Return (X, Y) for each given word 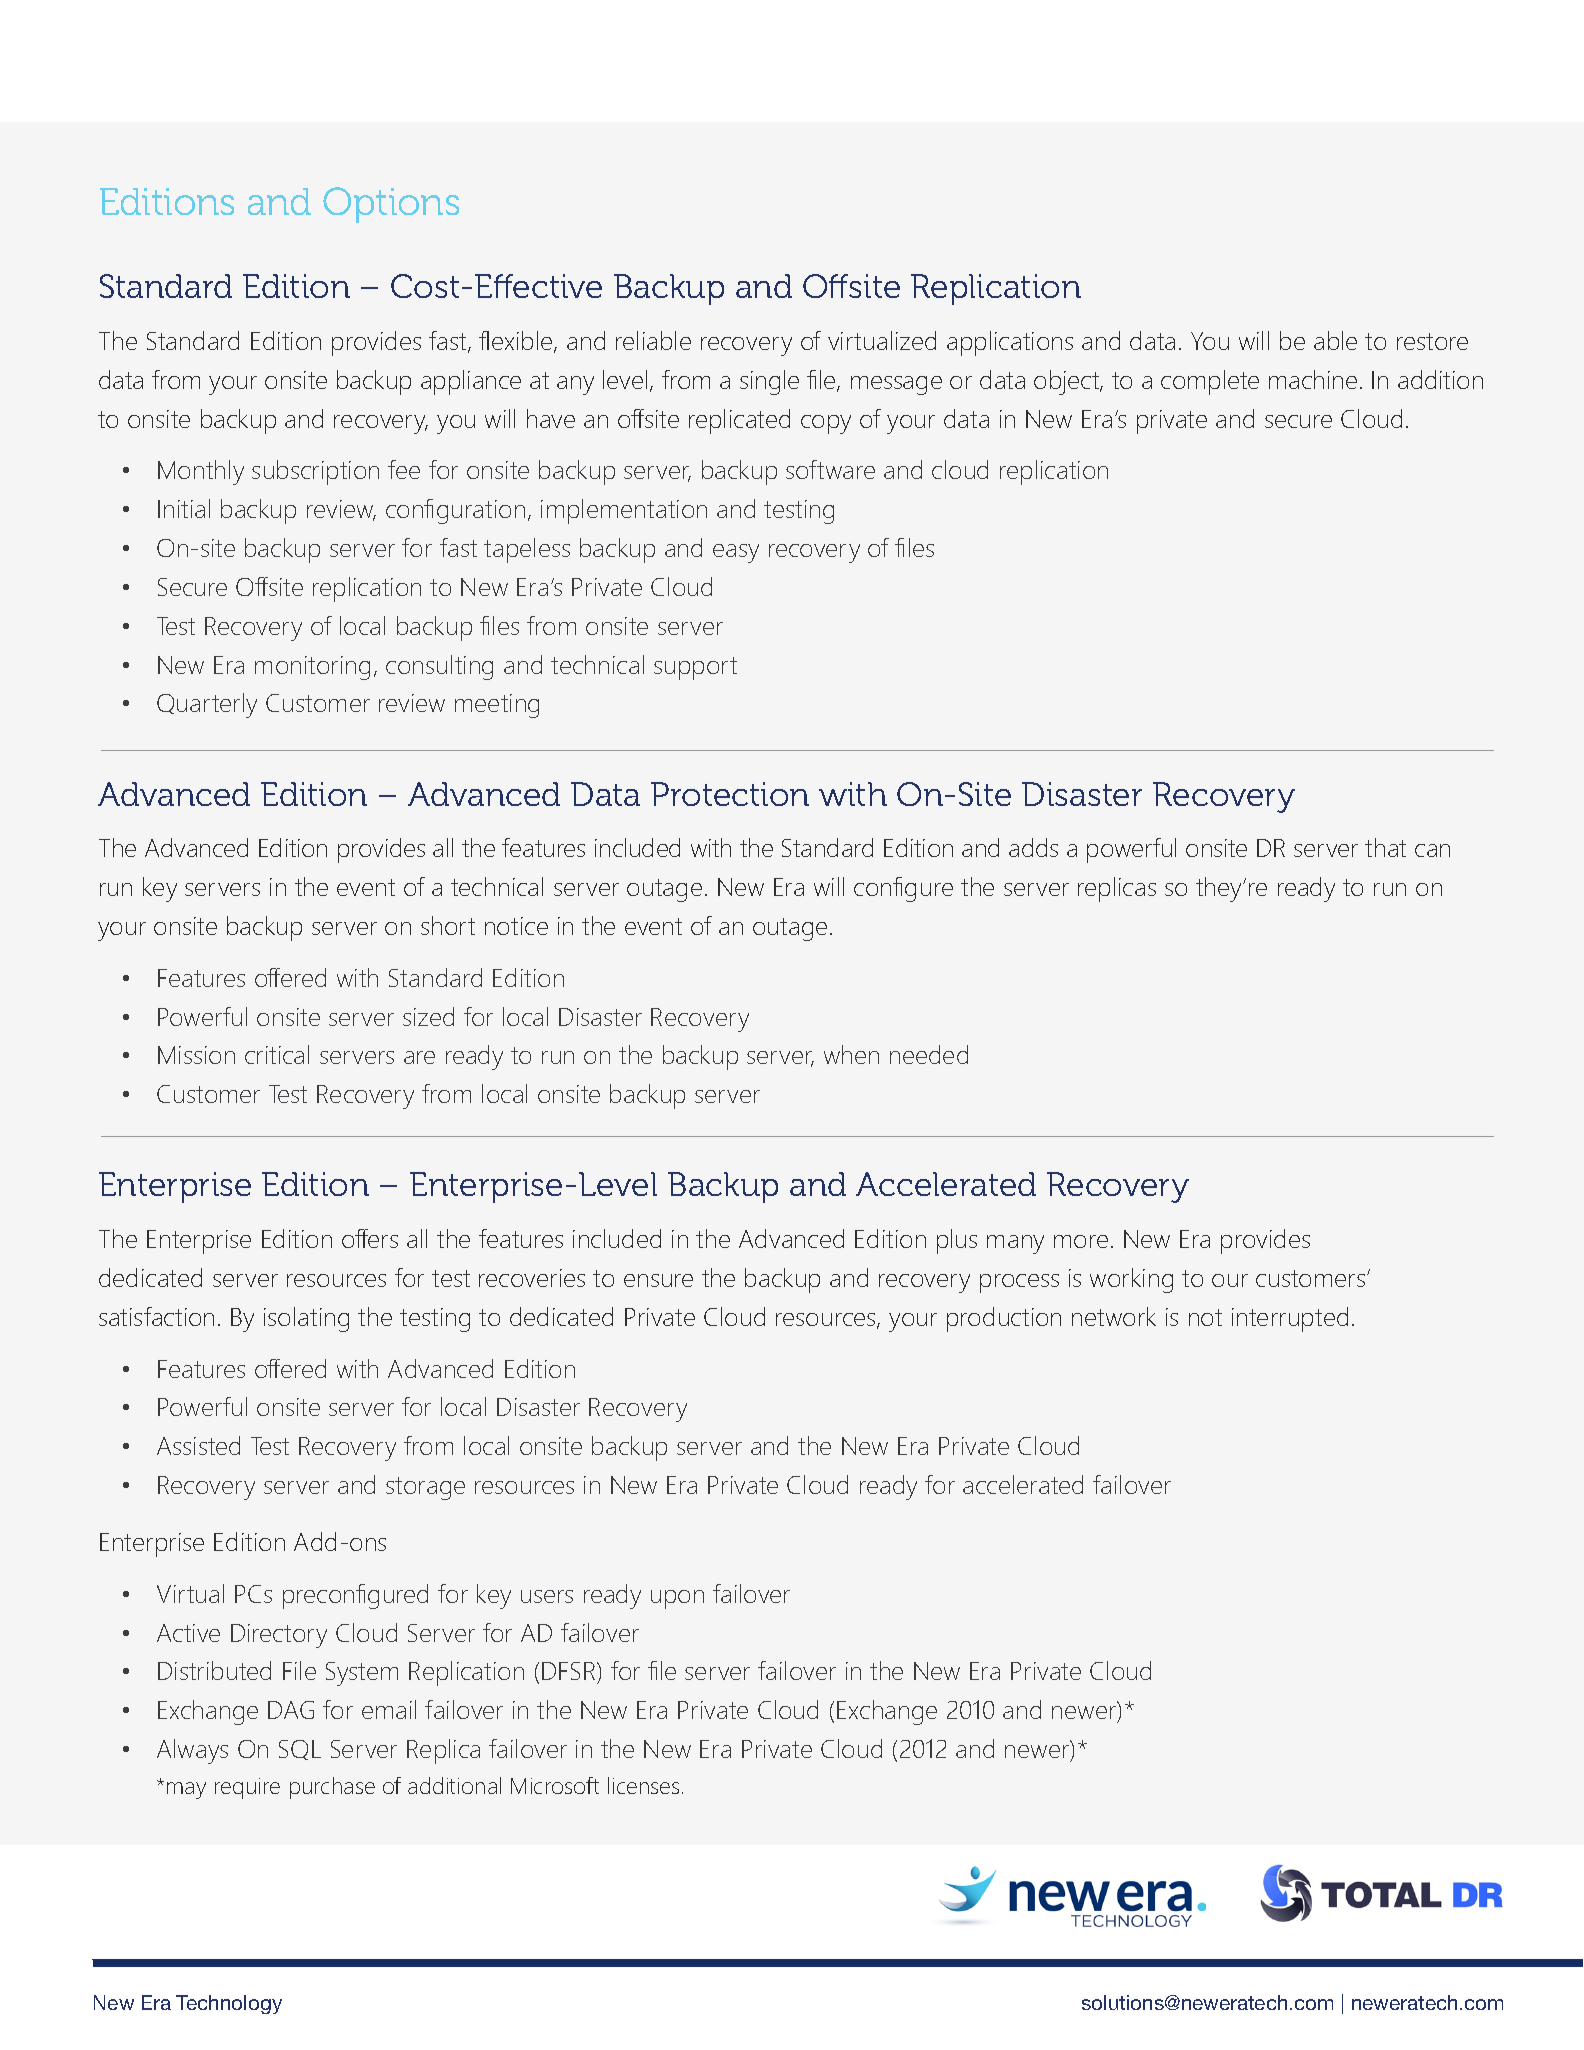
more (1081, 1241)
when (851, 1054)
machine (1313, 379)
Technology (229, 2004)
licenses (643, 1785)
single (769, 382)
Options (391, 205)
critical (277, 1054)
